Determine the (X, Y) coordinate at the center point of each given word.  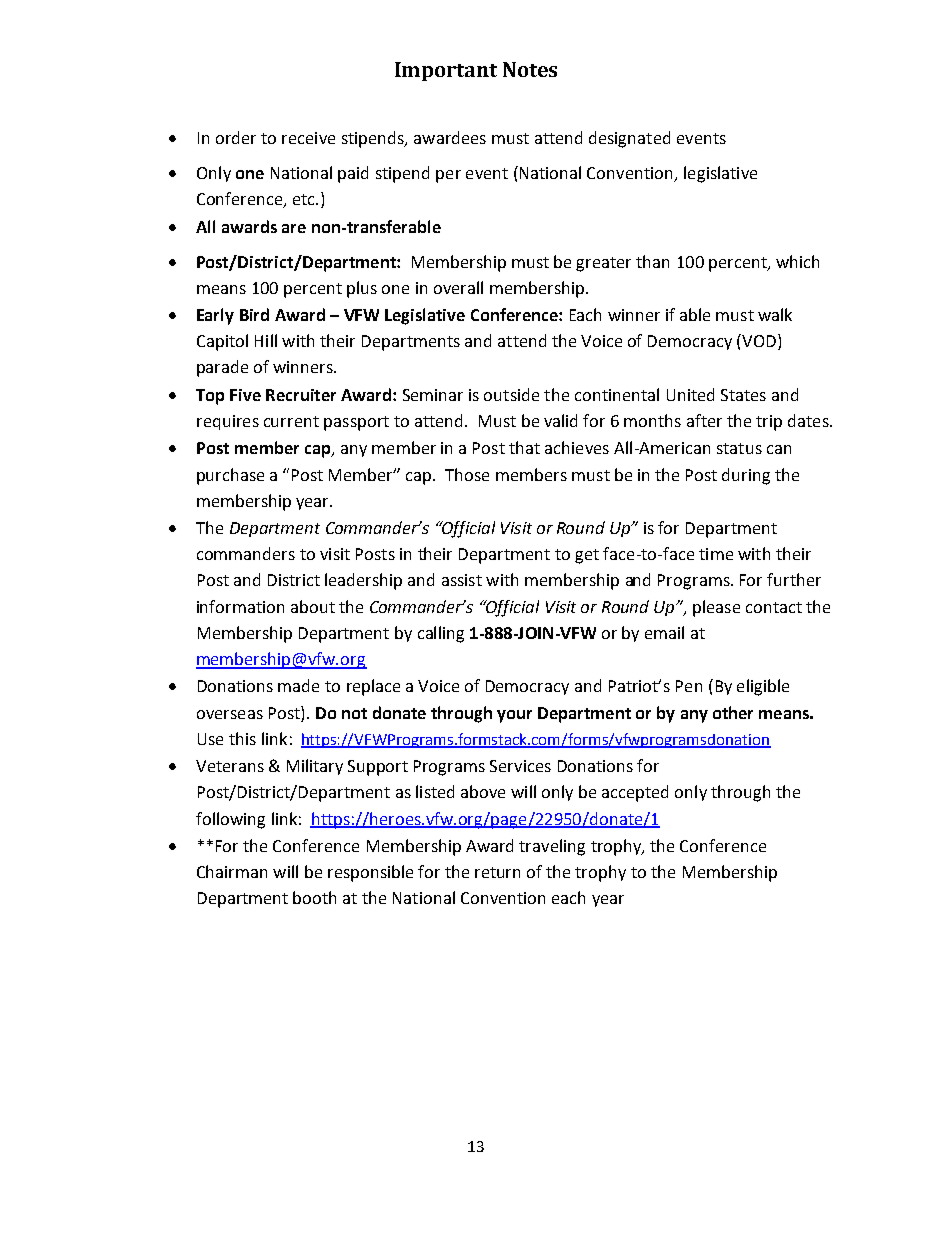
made (298, 685)
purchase (230, 476)
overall (458, 287)
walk (775, 314)
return (497, 872)
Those (467, 474)
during (746, 476)
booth (314, 897)
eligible (763, 687)
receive (308, 138)
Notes (530, 69)
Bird (254, 314)
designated (629, 139)
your (514, 716)
